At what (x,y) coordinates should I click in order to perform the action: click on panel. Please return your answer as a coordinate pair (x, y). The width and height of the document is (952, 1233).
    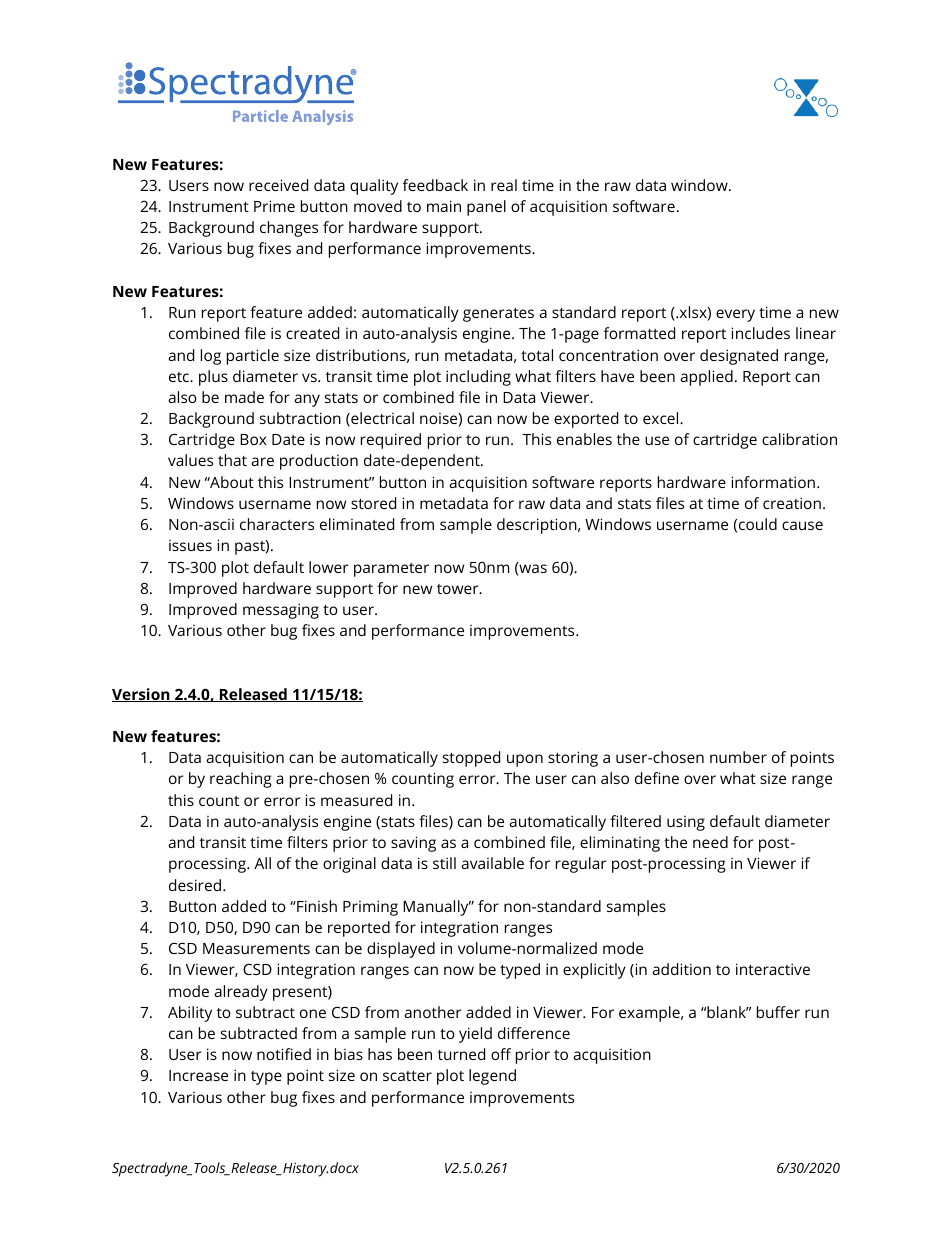
    Looking at the image, I should click on (486, 208).
